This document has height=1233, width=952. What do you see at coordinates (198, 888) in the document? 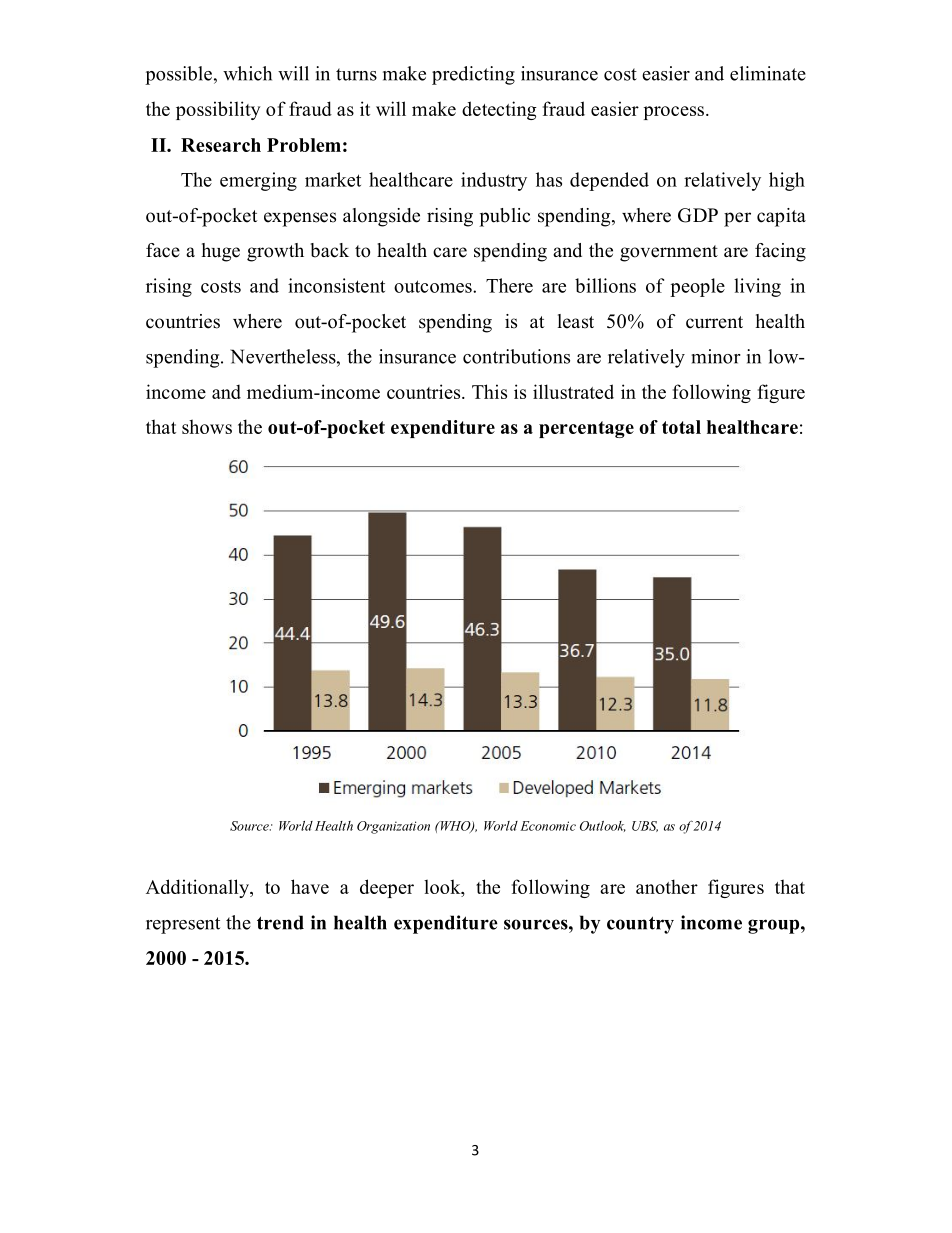
I see `Additionally` at bounding box center [198, 888].
